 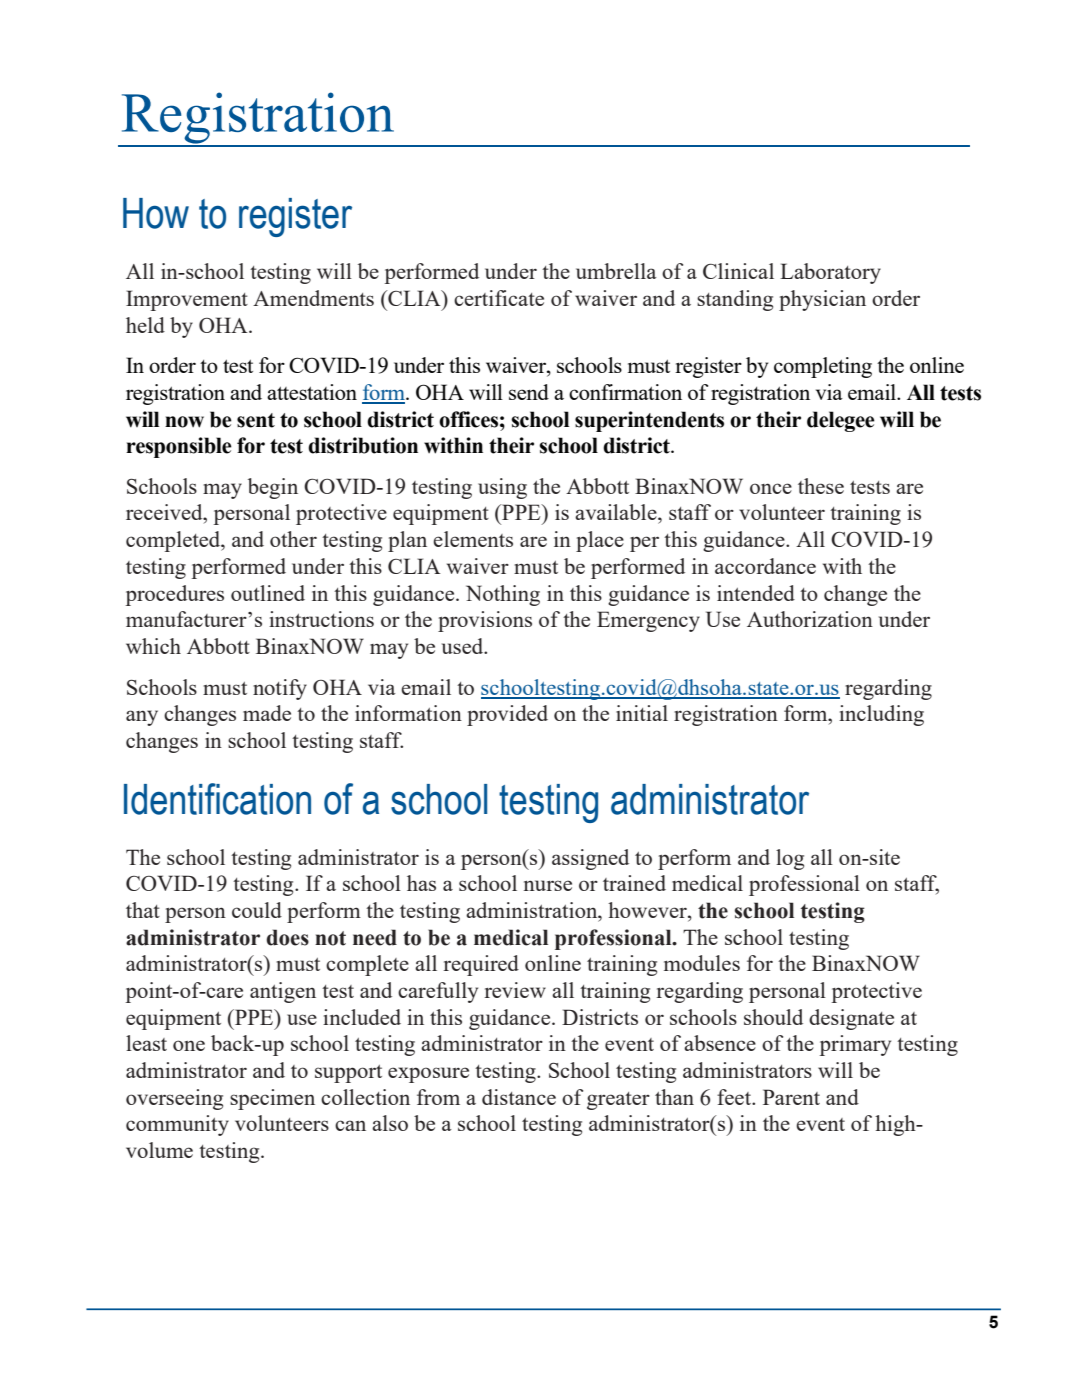 What do you see at coordinates (791, 1097) in the image?
I see `Parent` at bounding box center [791, 1097].
